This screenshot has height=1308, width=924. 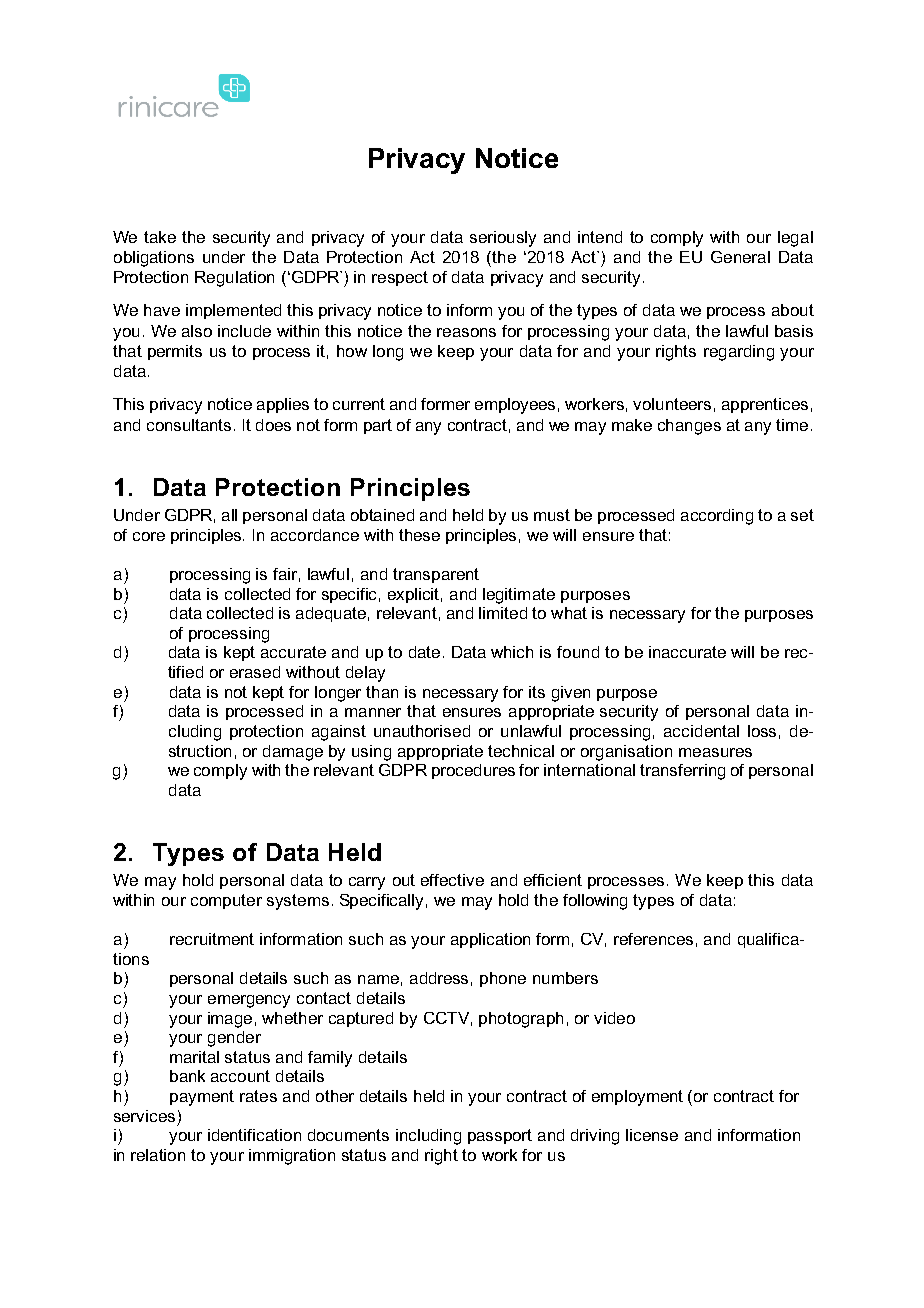 What do you see at coordinates (212, 939) in the screenshot?
I see `recruitment` at bounding box center [212, 939].
